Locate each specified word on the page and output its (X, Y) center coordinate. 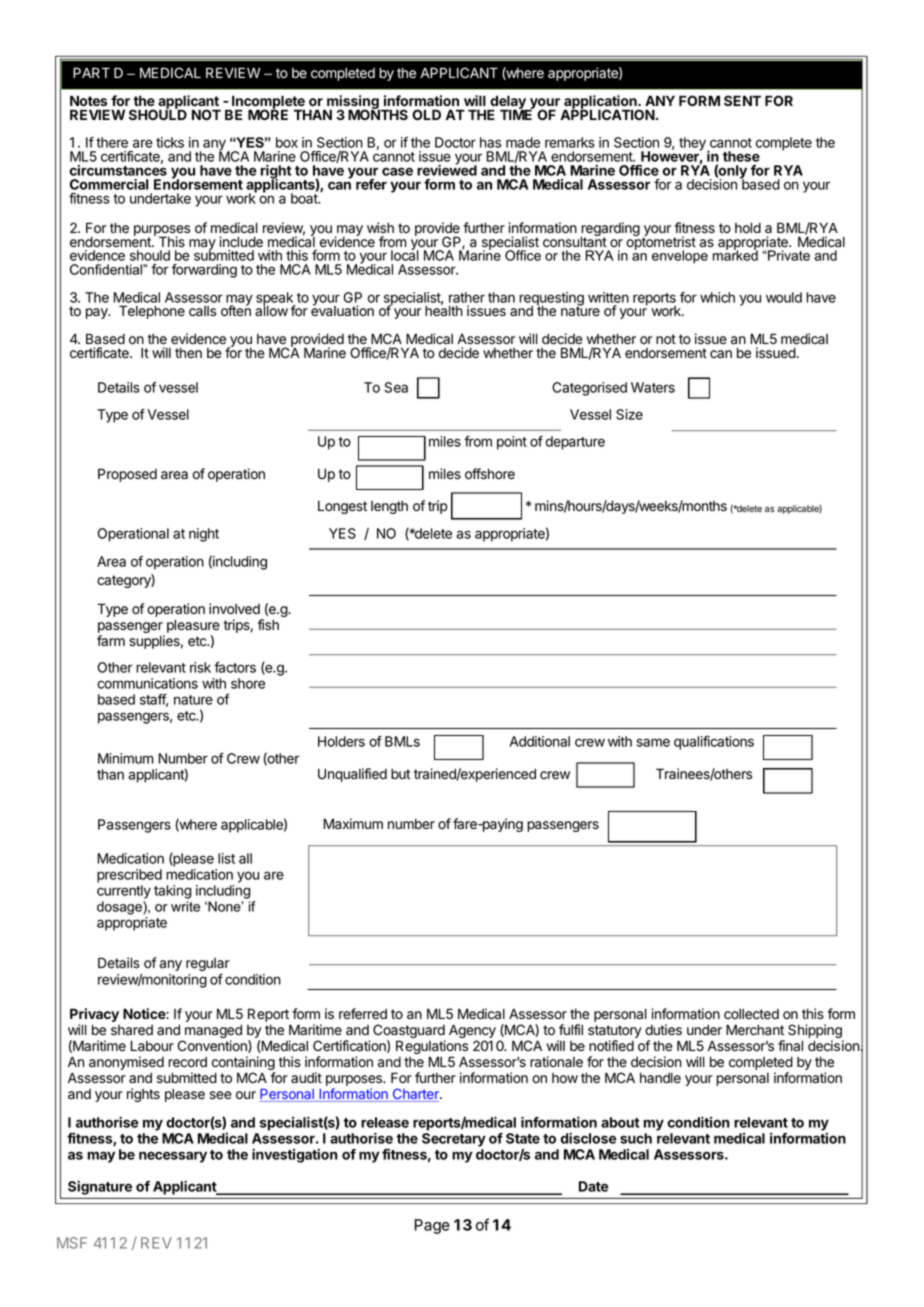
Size (629, 414)
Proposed (127, 475)
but (400, 774)
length (389, 507)
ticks (170, 142)
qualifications (714, 743)
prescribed (129, 876)
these (741, 156)
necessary (173, 1157)
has (490, 142)
